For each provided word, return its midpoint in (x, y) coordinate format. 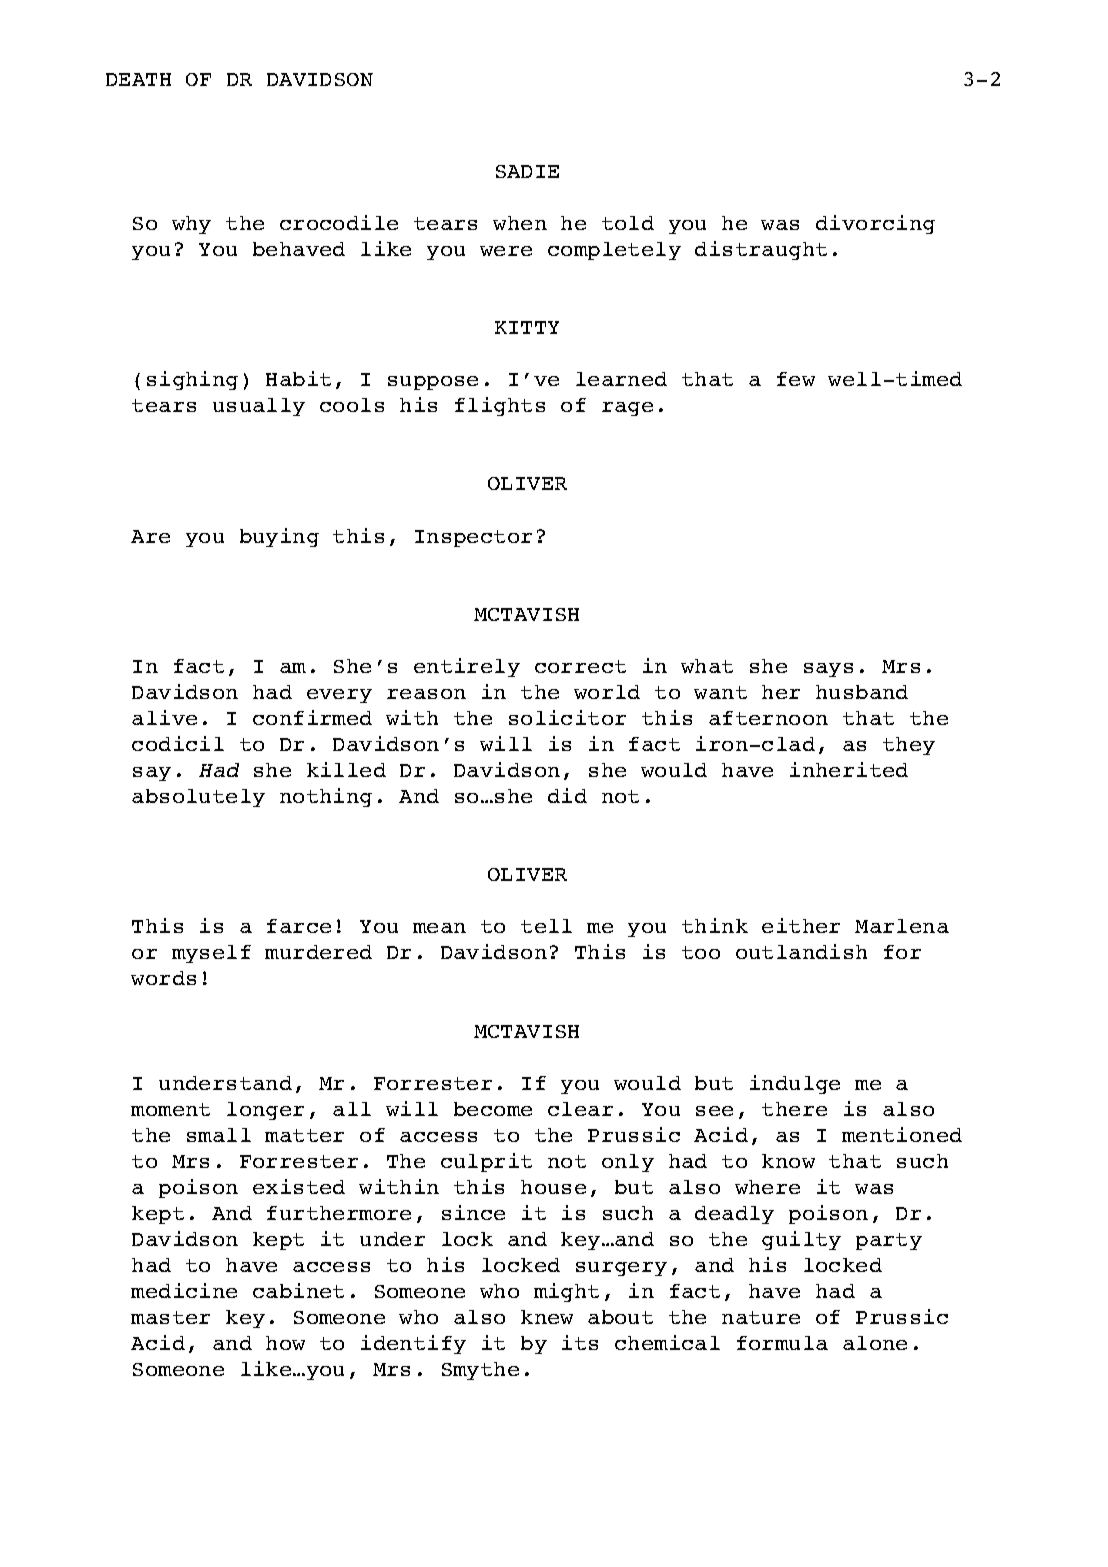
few (796, 379)
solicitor (567, 717)
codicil (178, 743)
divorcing (875, 224)
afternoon (768, 718)
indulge (795, 1084)
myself (211, 954)
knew (547, 1317)
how (285, 1343)
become (493, 1109)
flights (500, 406)
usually (259, 407)
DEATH (138, 79)
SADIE (527, 171)
